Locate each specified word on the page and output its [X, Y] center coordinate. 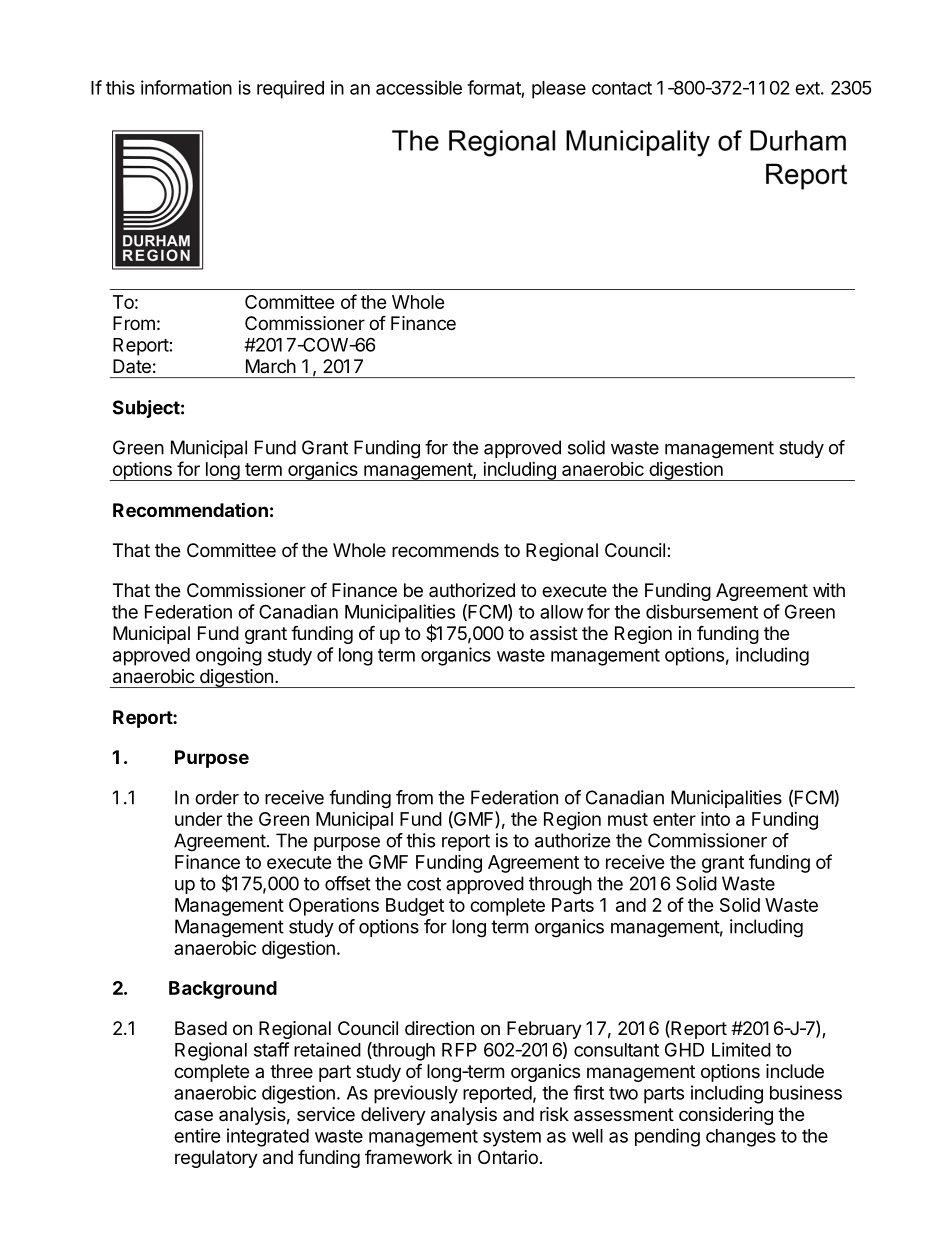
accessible [419, 87]
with [829, 590]
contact [622, 88]
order [217, 797]
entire [197, 1135]
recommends [445, 550]
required [290, 89]
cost [424, 884]
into [715, 818]
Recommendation [190, 509]
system [512, 1138]
